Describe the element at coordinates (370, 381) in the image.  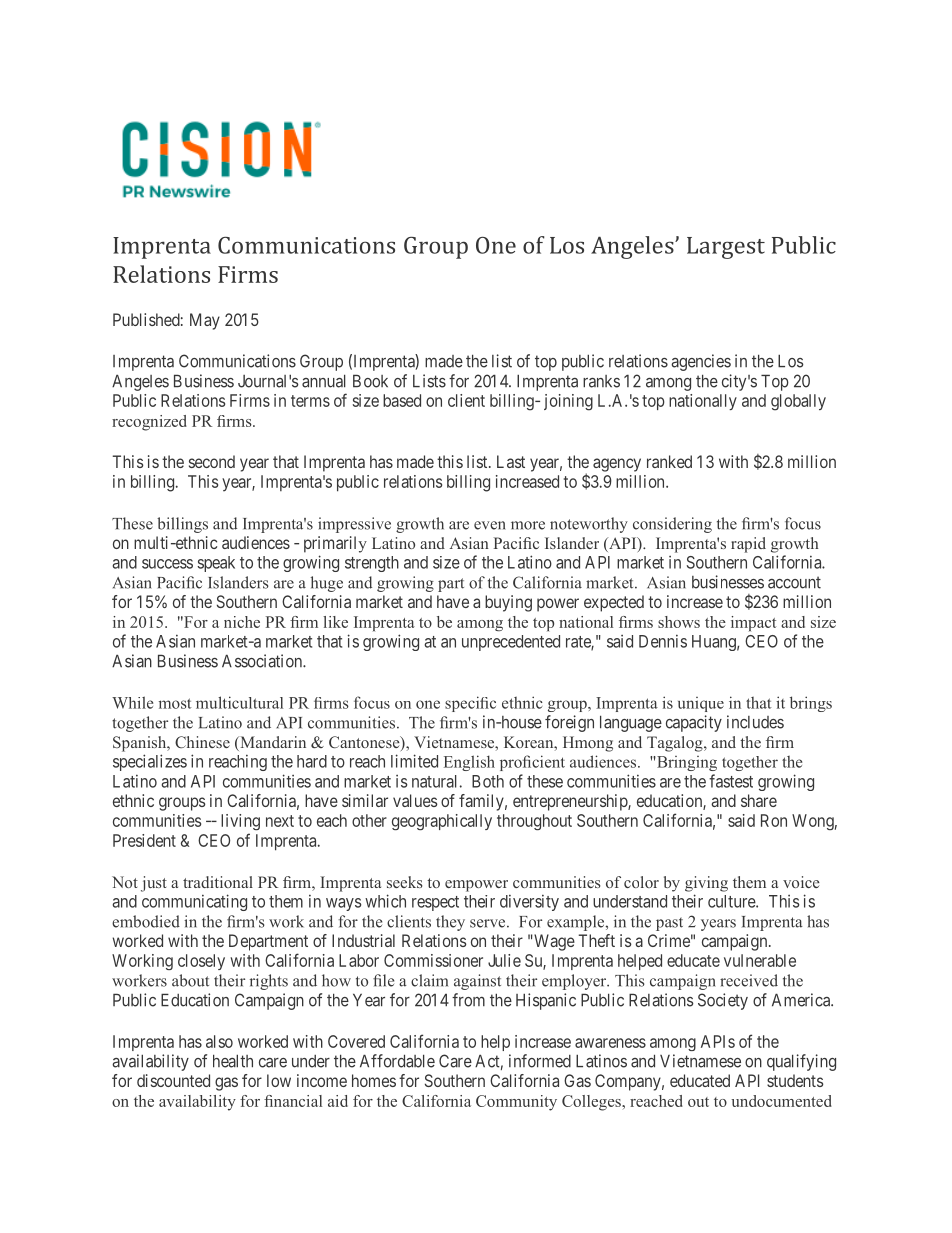
I see `Book` at that location.
